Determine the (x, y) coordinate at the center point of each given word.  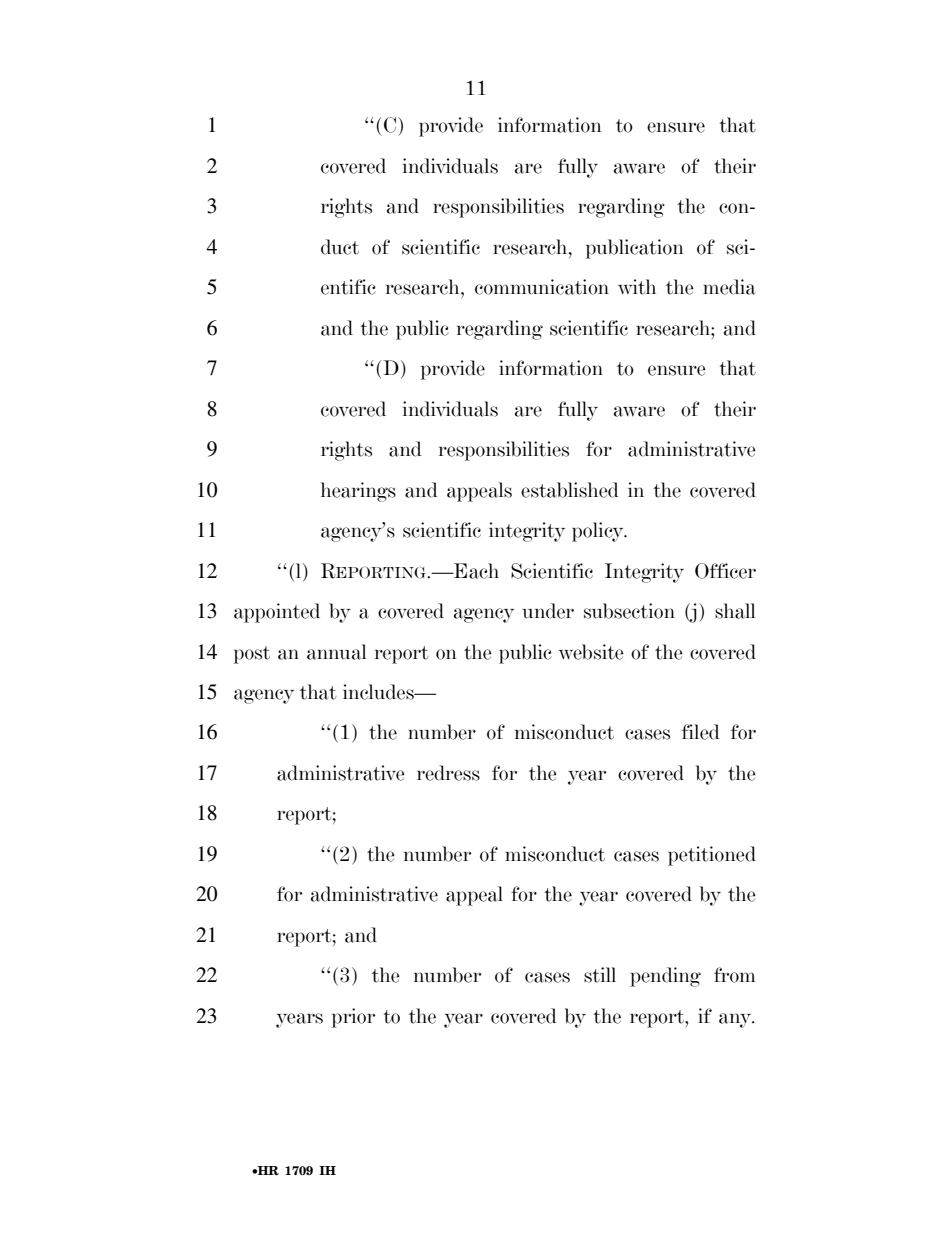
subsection (629, 611)
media (729, 287)
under (548, 611)
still (600, 975)
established (570, 490)
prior (353, 1018)
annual (336, 652)
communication (542, 287)
